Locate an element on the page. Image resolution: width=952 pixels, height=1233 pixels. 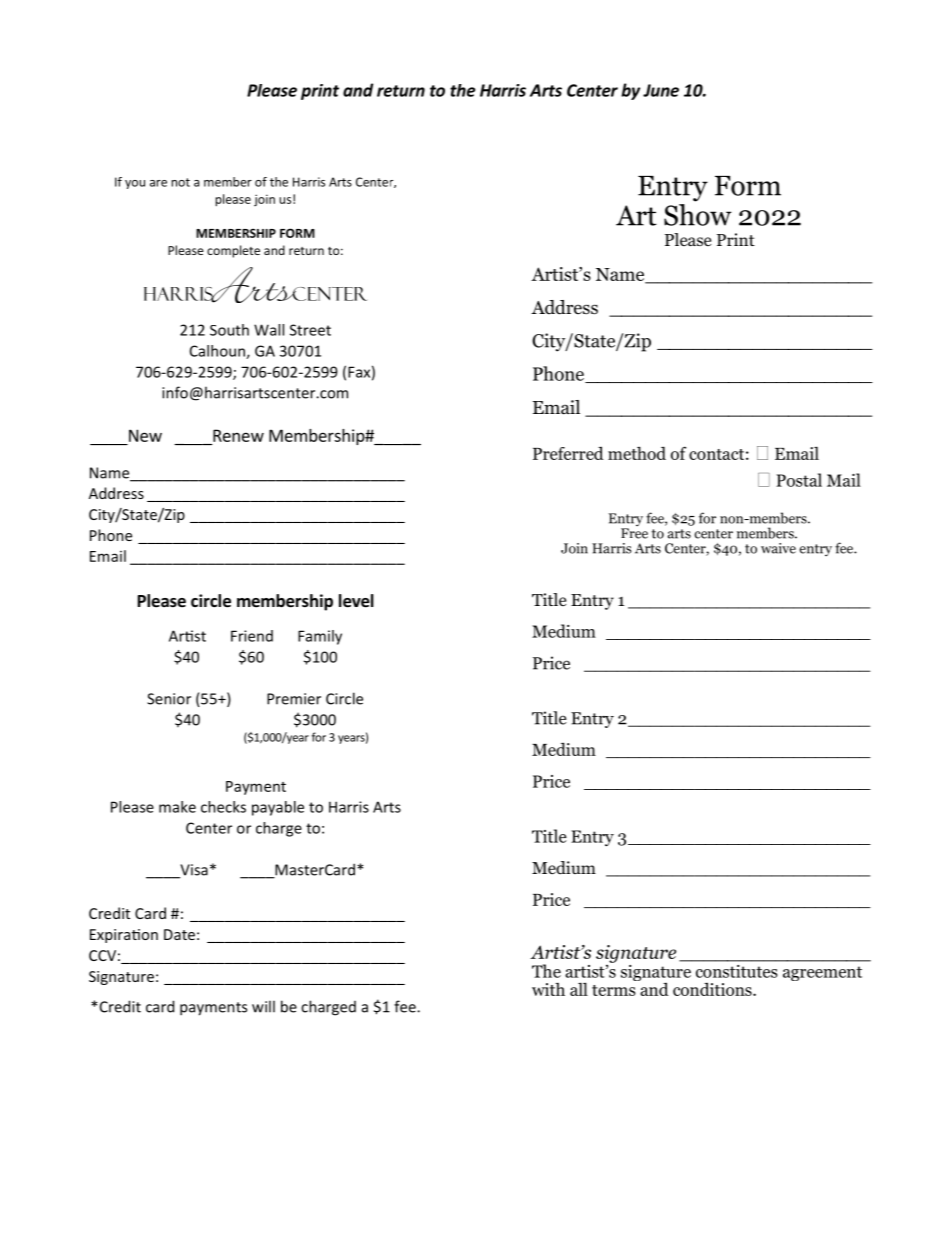
with is located at coordinates (548, 989).
